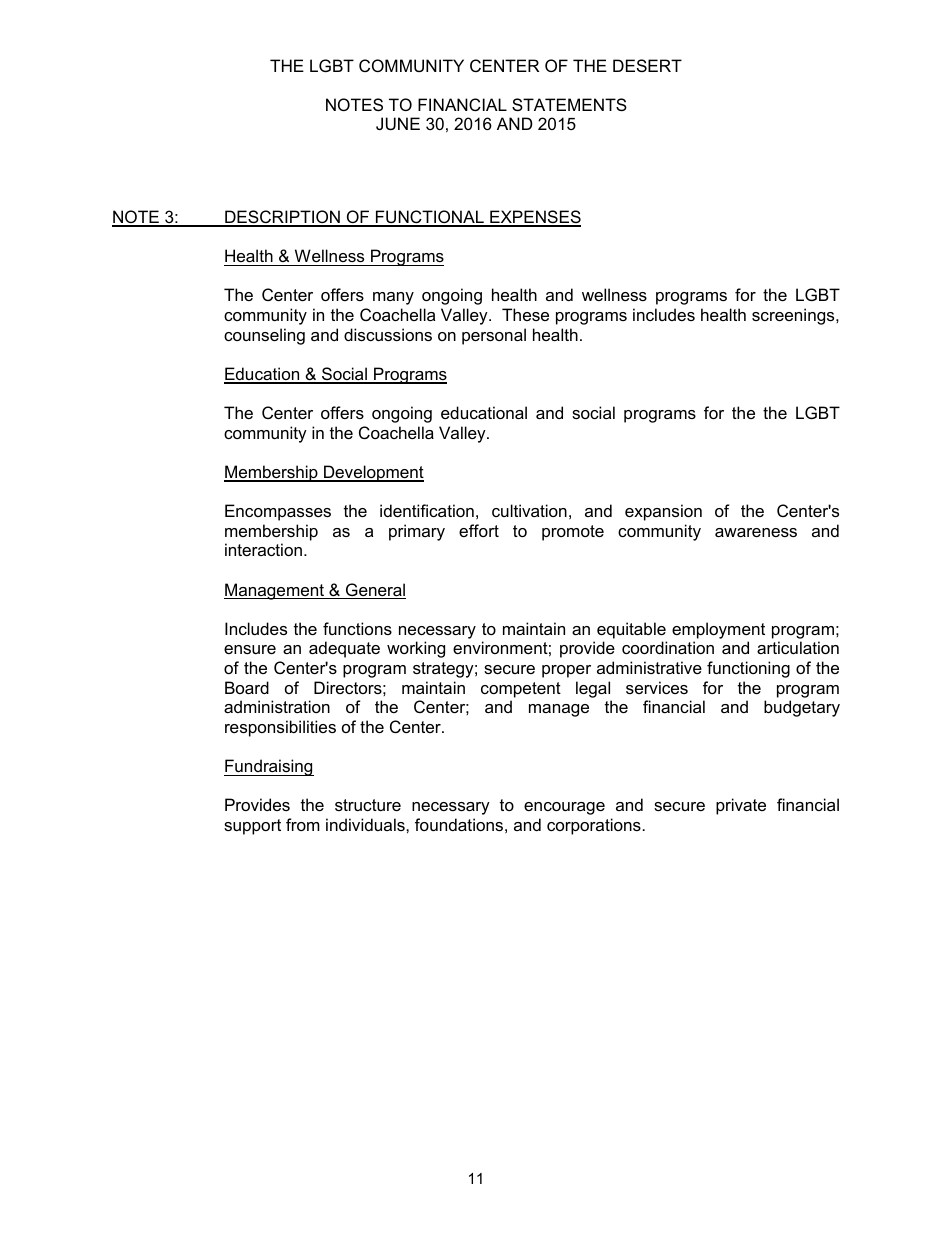  Describe the element at coordinates (741, 806) in the screenshot. I see `private` at that location.
